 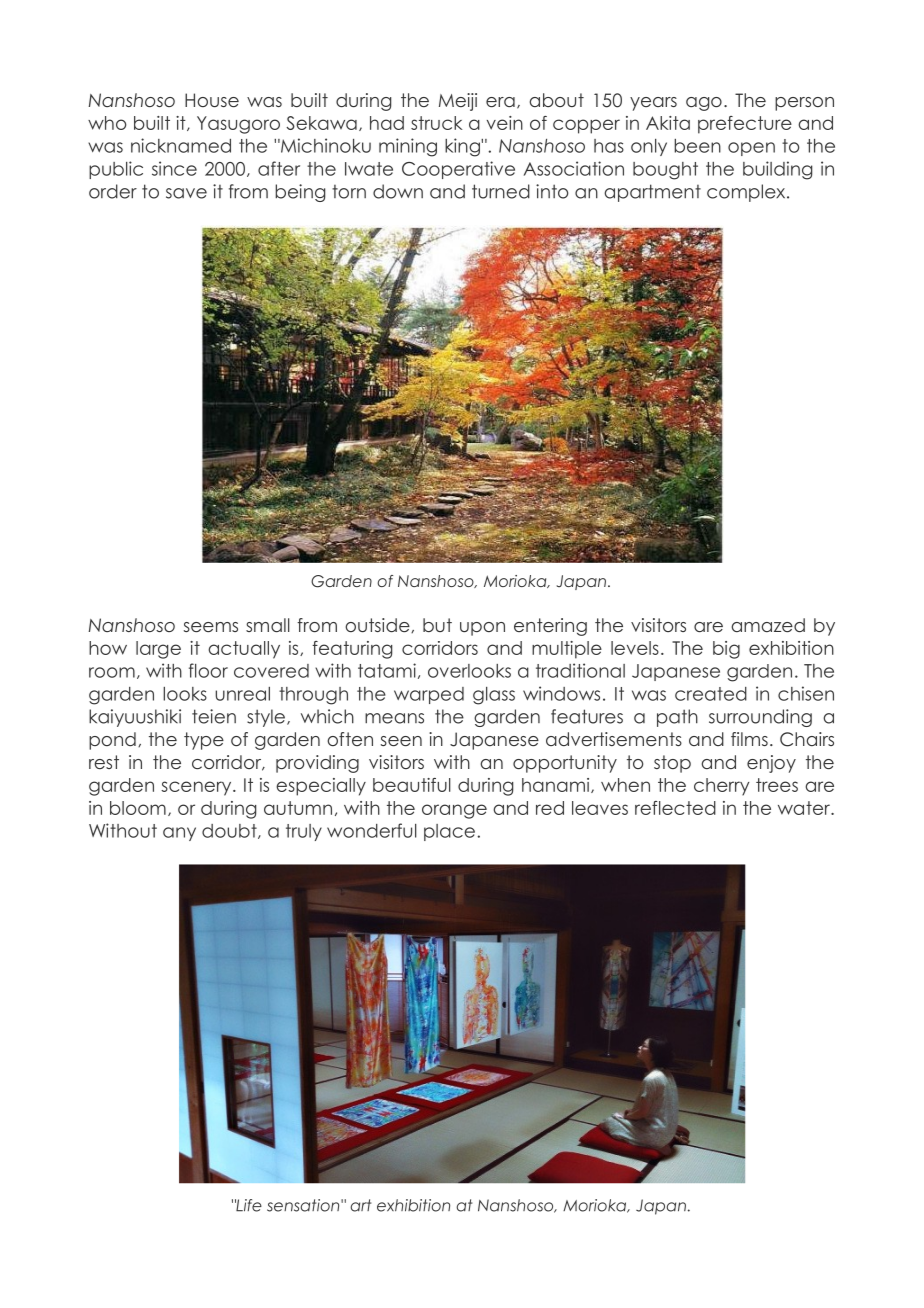 I want to click on but, so click(x=437, y=625).
